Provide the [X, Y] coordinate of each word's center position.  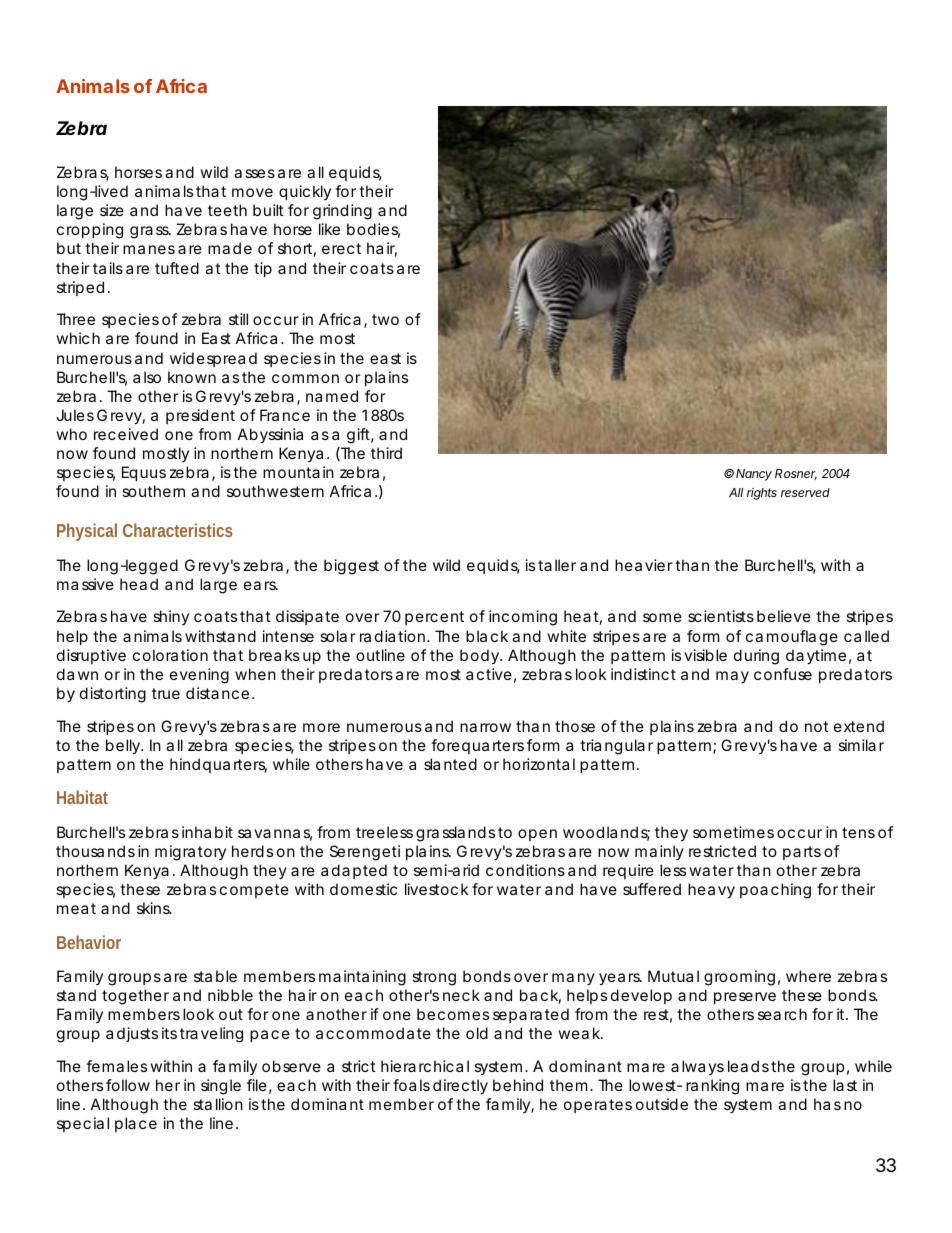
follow [128, 1085]
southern [153, 491]
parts [802, 853]
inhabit [207, 832]
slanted [450, 764]
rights [762, 494]
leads [748, 1066]
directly [460, 1087]
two [385, 319]
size [112, 210]
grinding [342, 212]
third [386, 453]
